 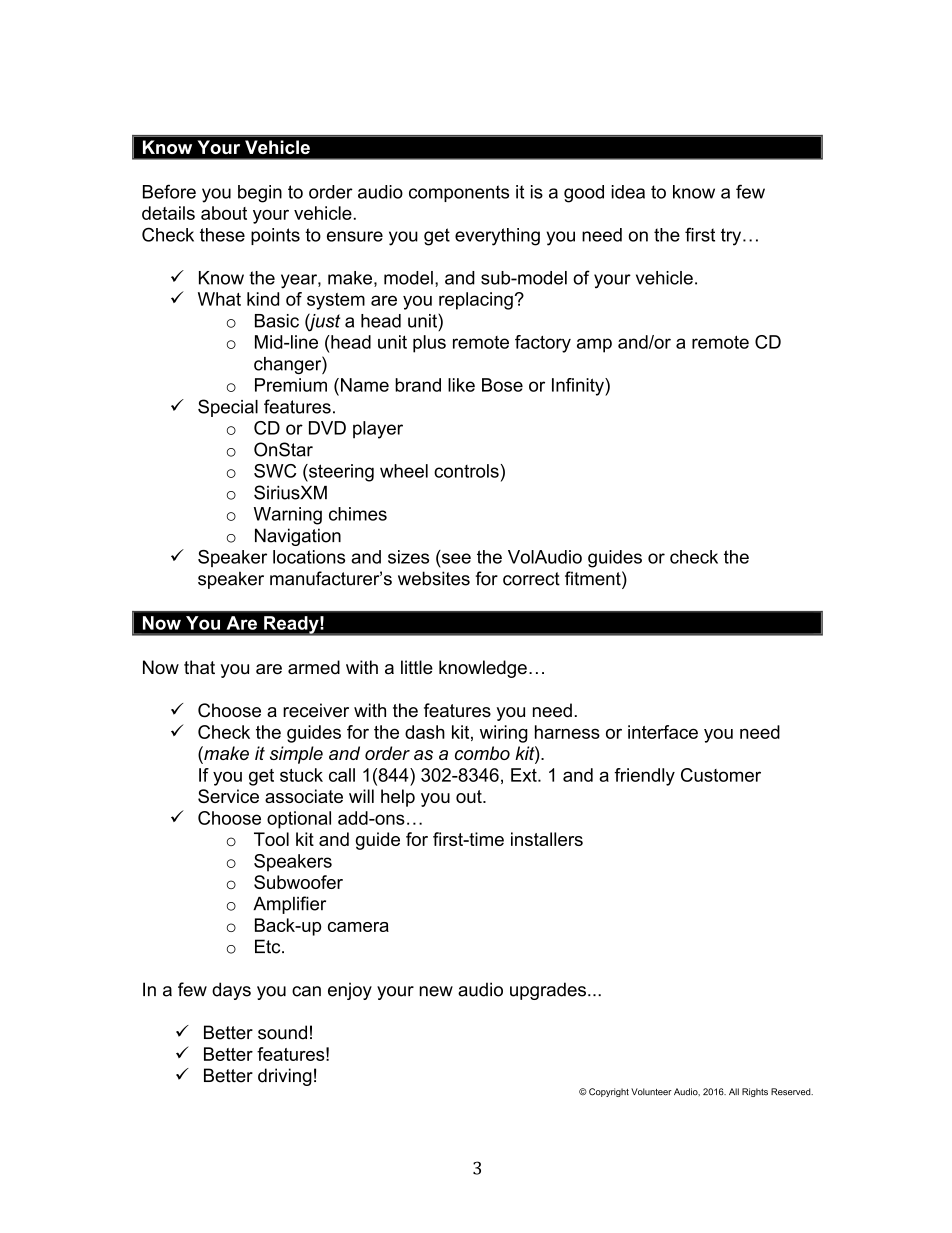 What do you see at coordinates (663, 732) in the page?
I see `interface` at bounding box center [663, 732].
